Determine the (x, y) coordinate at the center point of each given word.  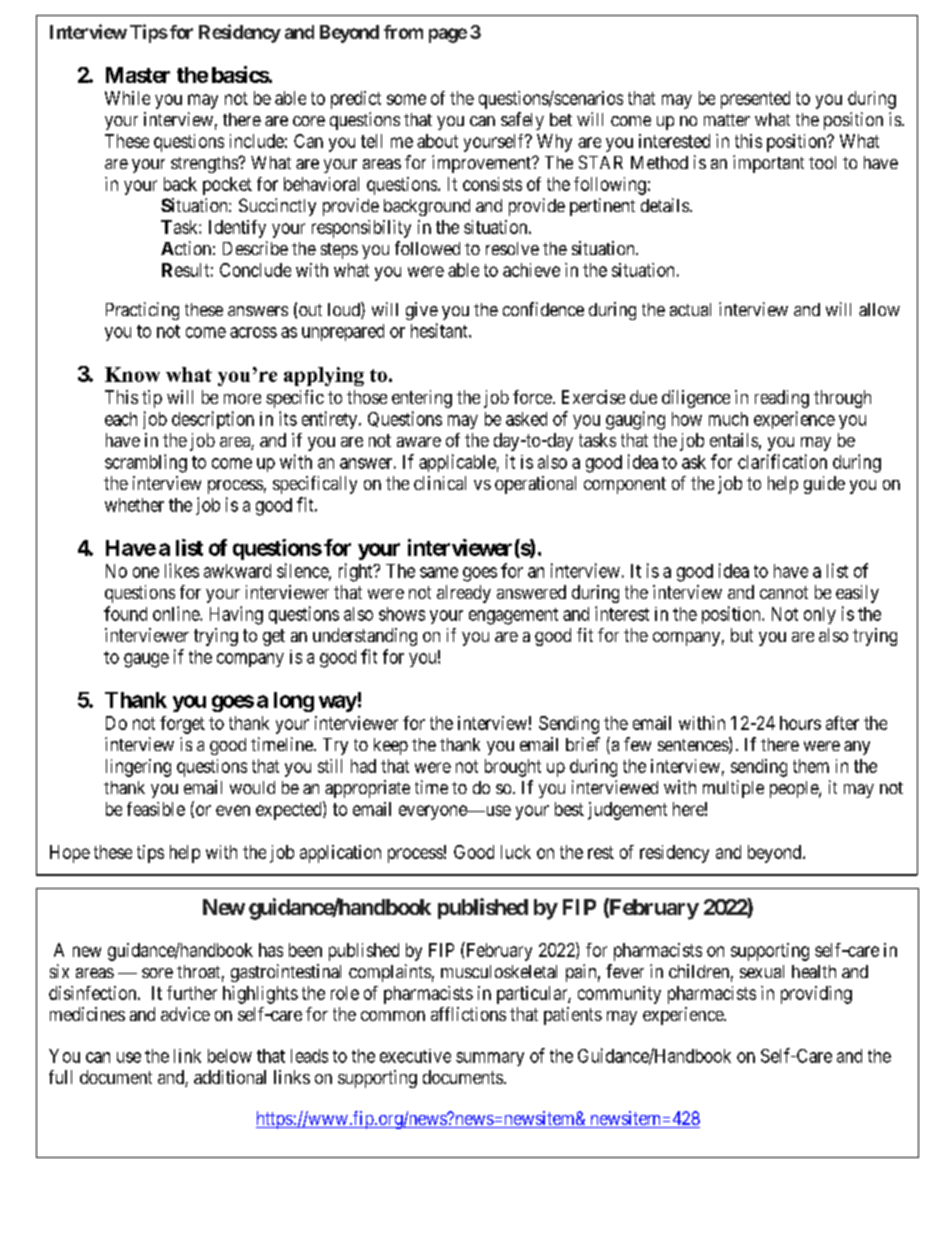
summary (490, 1059)
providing (816, 995)
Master (138, 75)
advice (185, 1014)
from (403, 32)
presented (755, 100)
